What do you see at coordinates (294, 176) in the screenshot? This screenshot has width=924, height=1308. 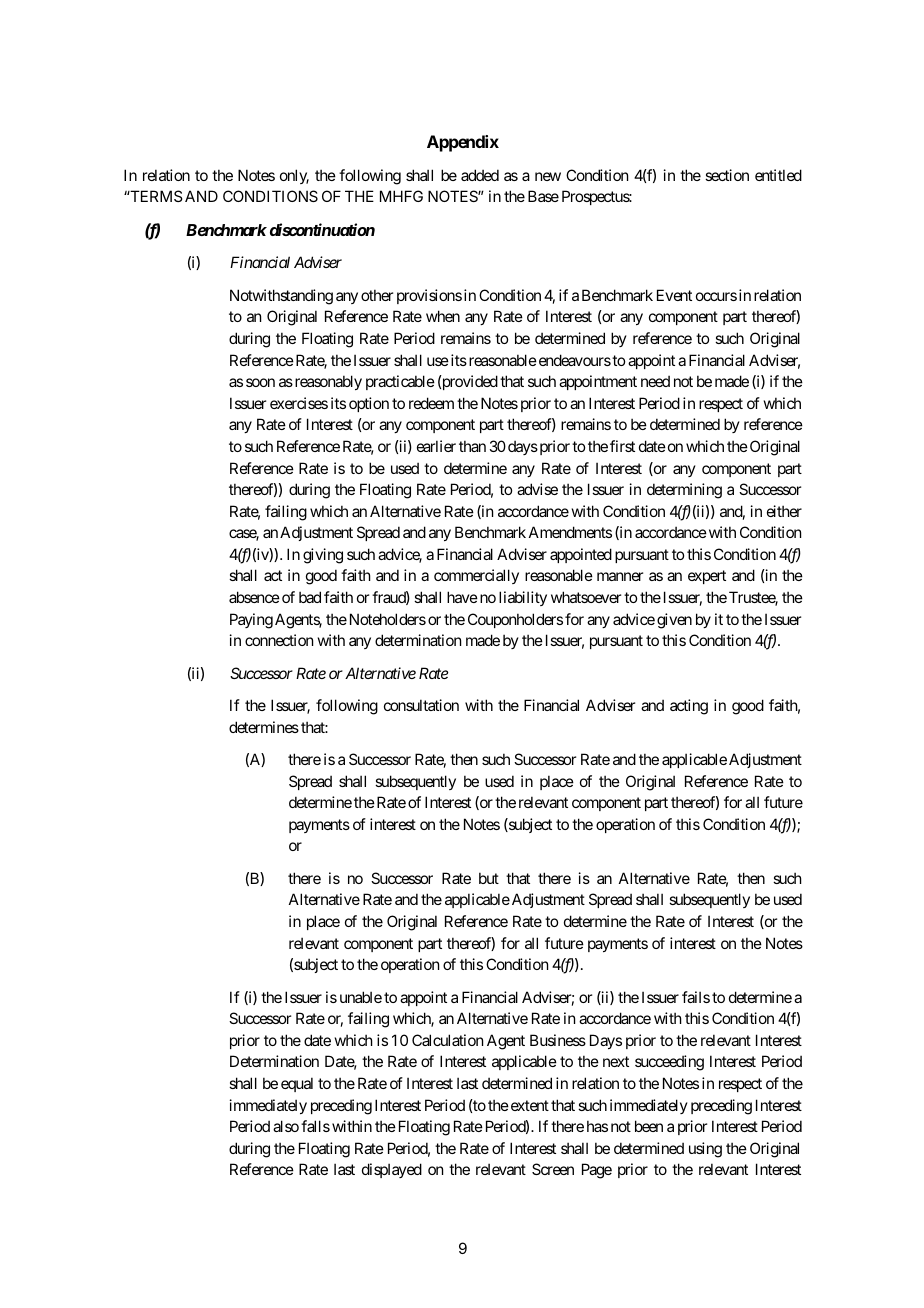 I see `only` at bounding box center [294, 176].
